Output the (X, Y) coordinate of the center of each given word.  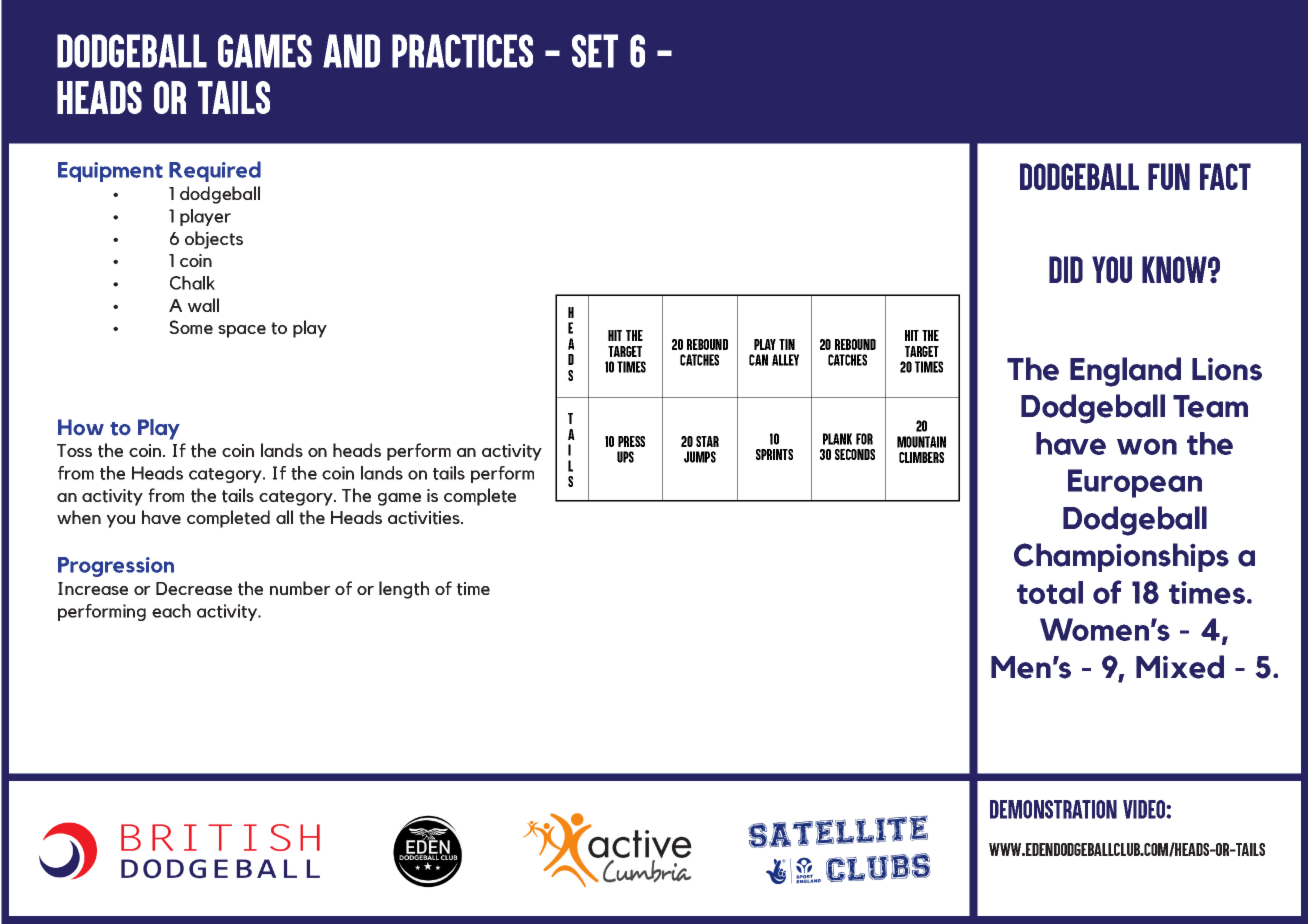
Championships (1121, 557)
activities (425, 518)
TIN (787, 344)
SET (595, 51)
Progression (116, 567)
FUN (1169, 176)
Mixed (1180, 667)
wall (203, 305)
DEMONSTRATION (1053, 809)
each (171, 611)
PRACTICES (462, 51)
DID (1066, 269)
